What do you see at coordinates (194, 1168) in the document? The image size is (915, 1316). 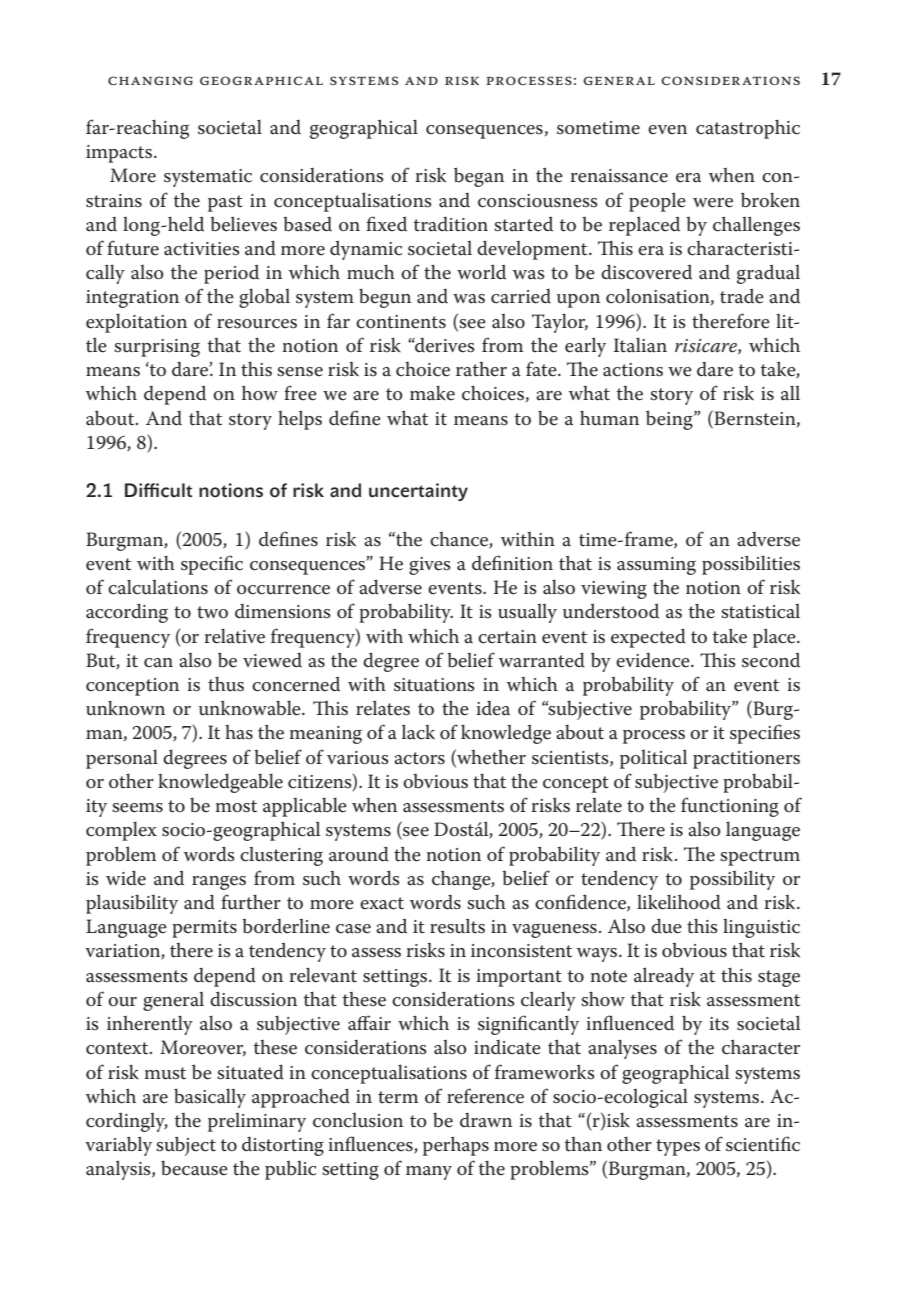 I see `because` at bounding box center [194, 1168].
